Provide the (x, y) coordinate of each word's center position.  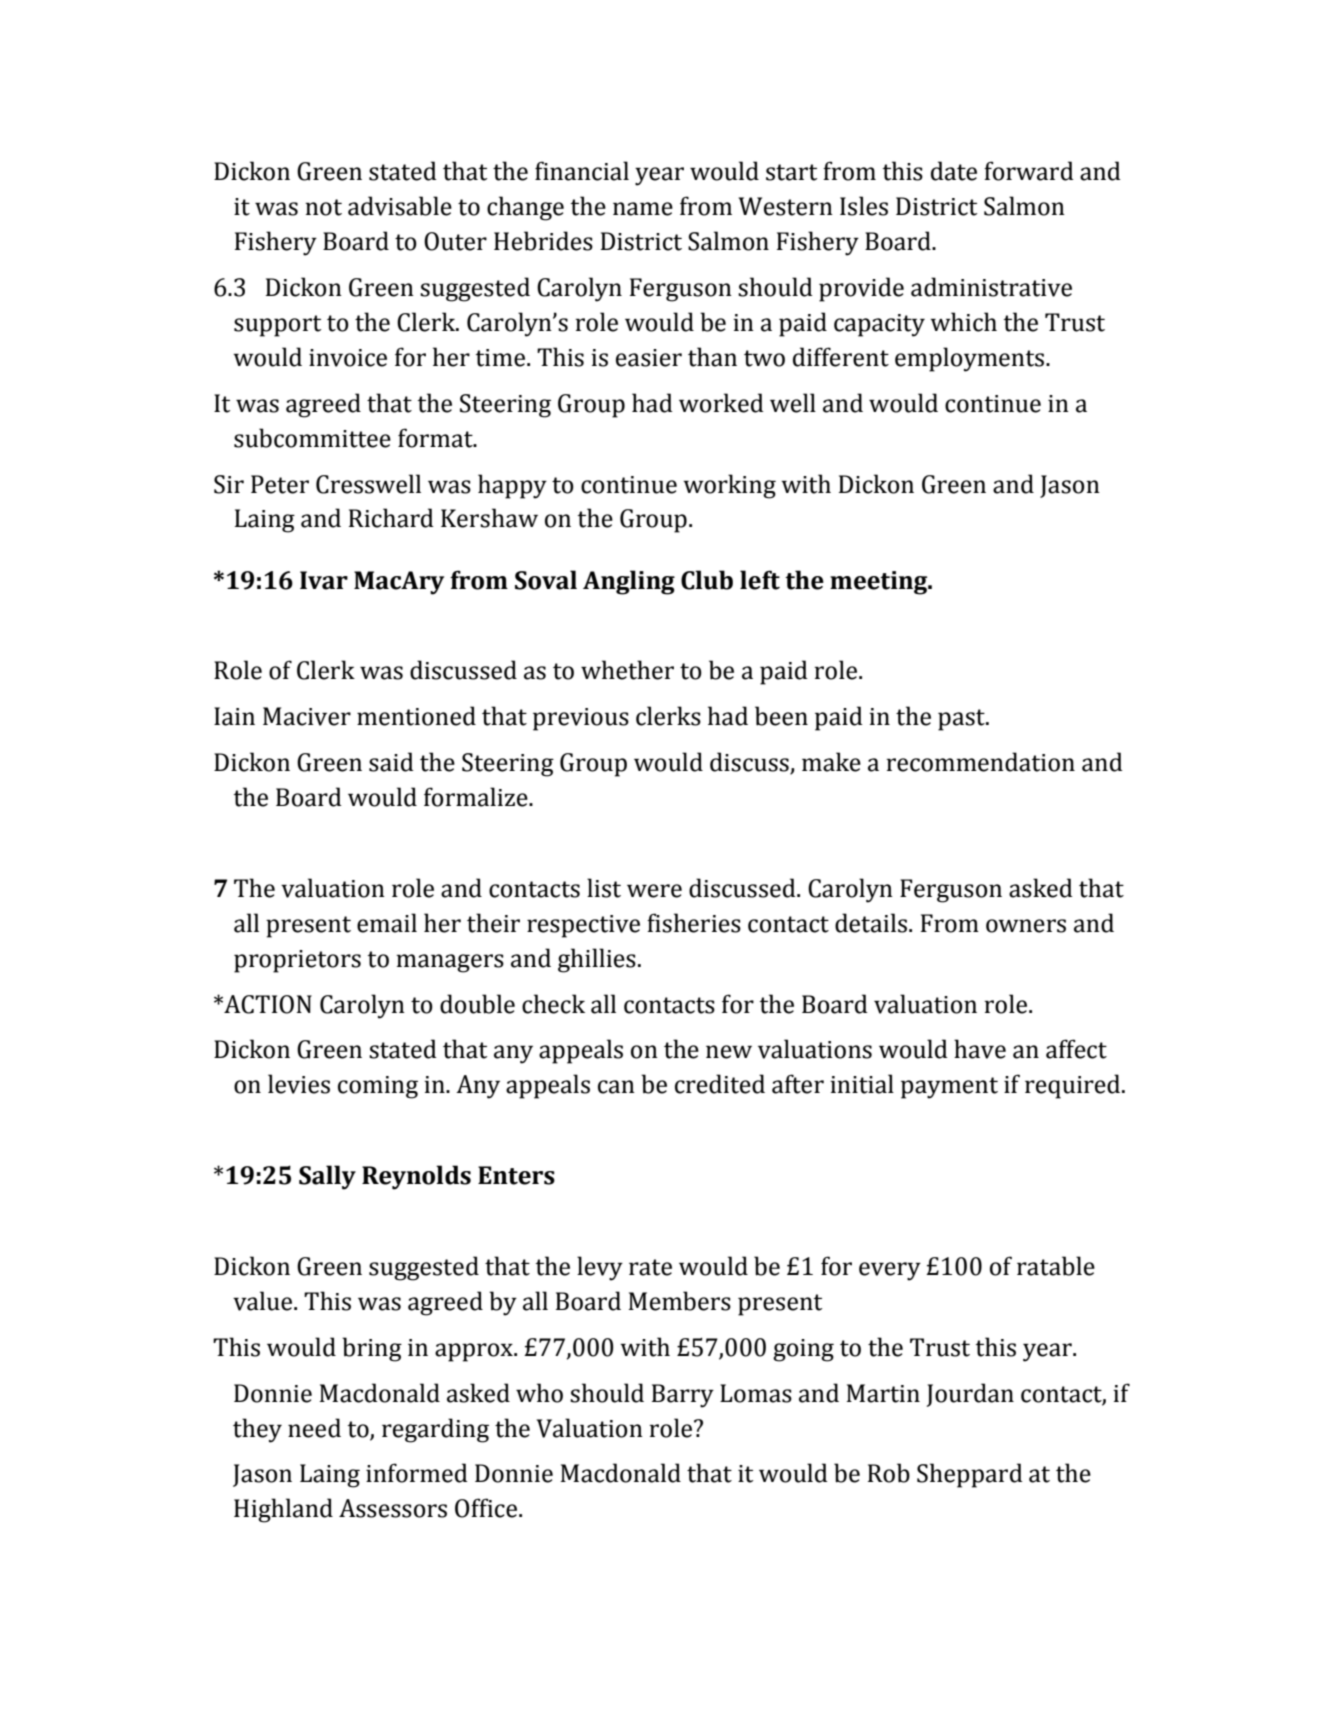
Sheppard (970, 1475)
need (314, 1428)
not (323, 207)
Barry (683, 1396)
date (954, 171)
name (643, 209)
